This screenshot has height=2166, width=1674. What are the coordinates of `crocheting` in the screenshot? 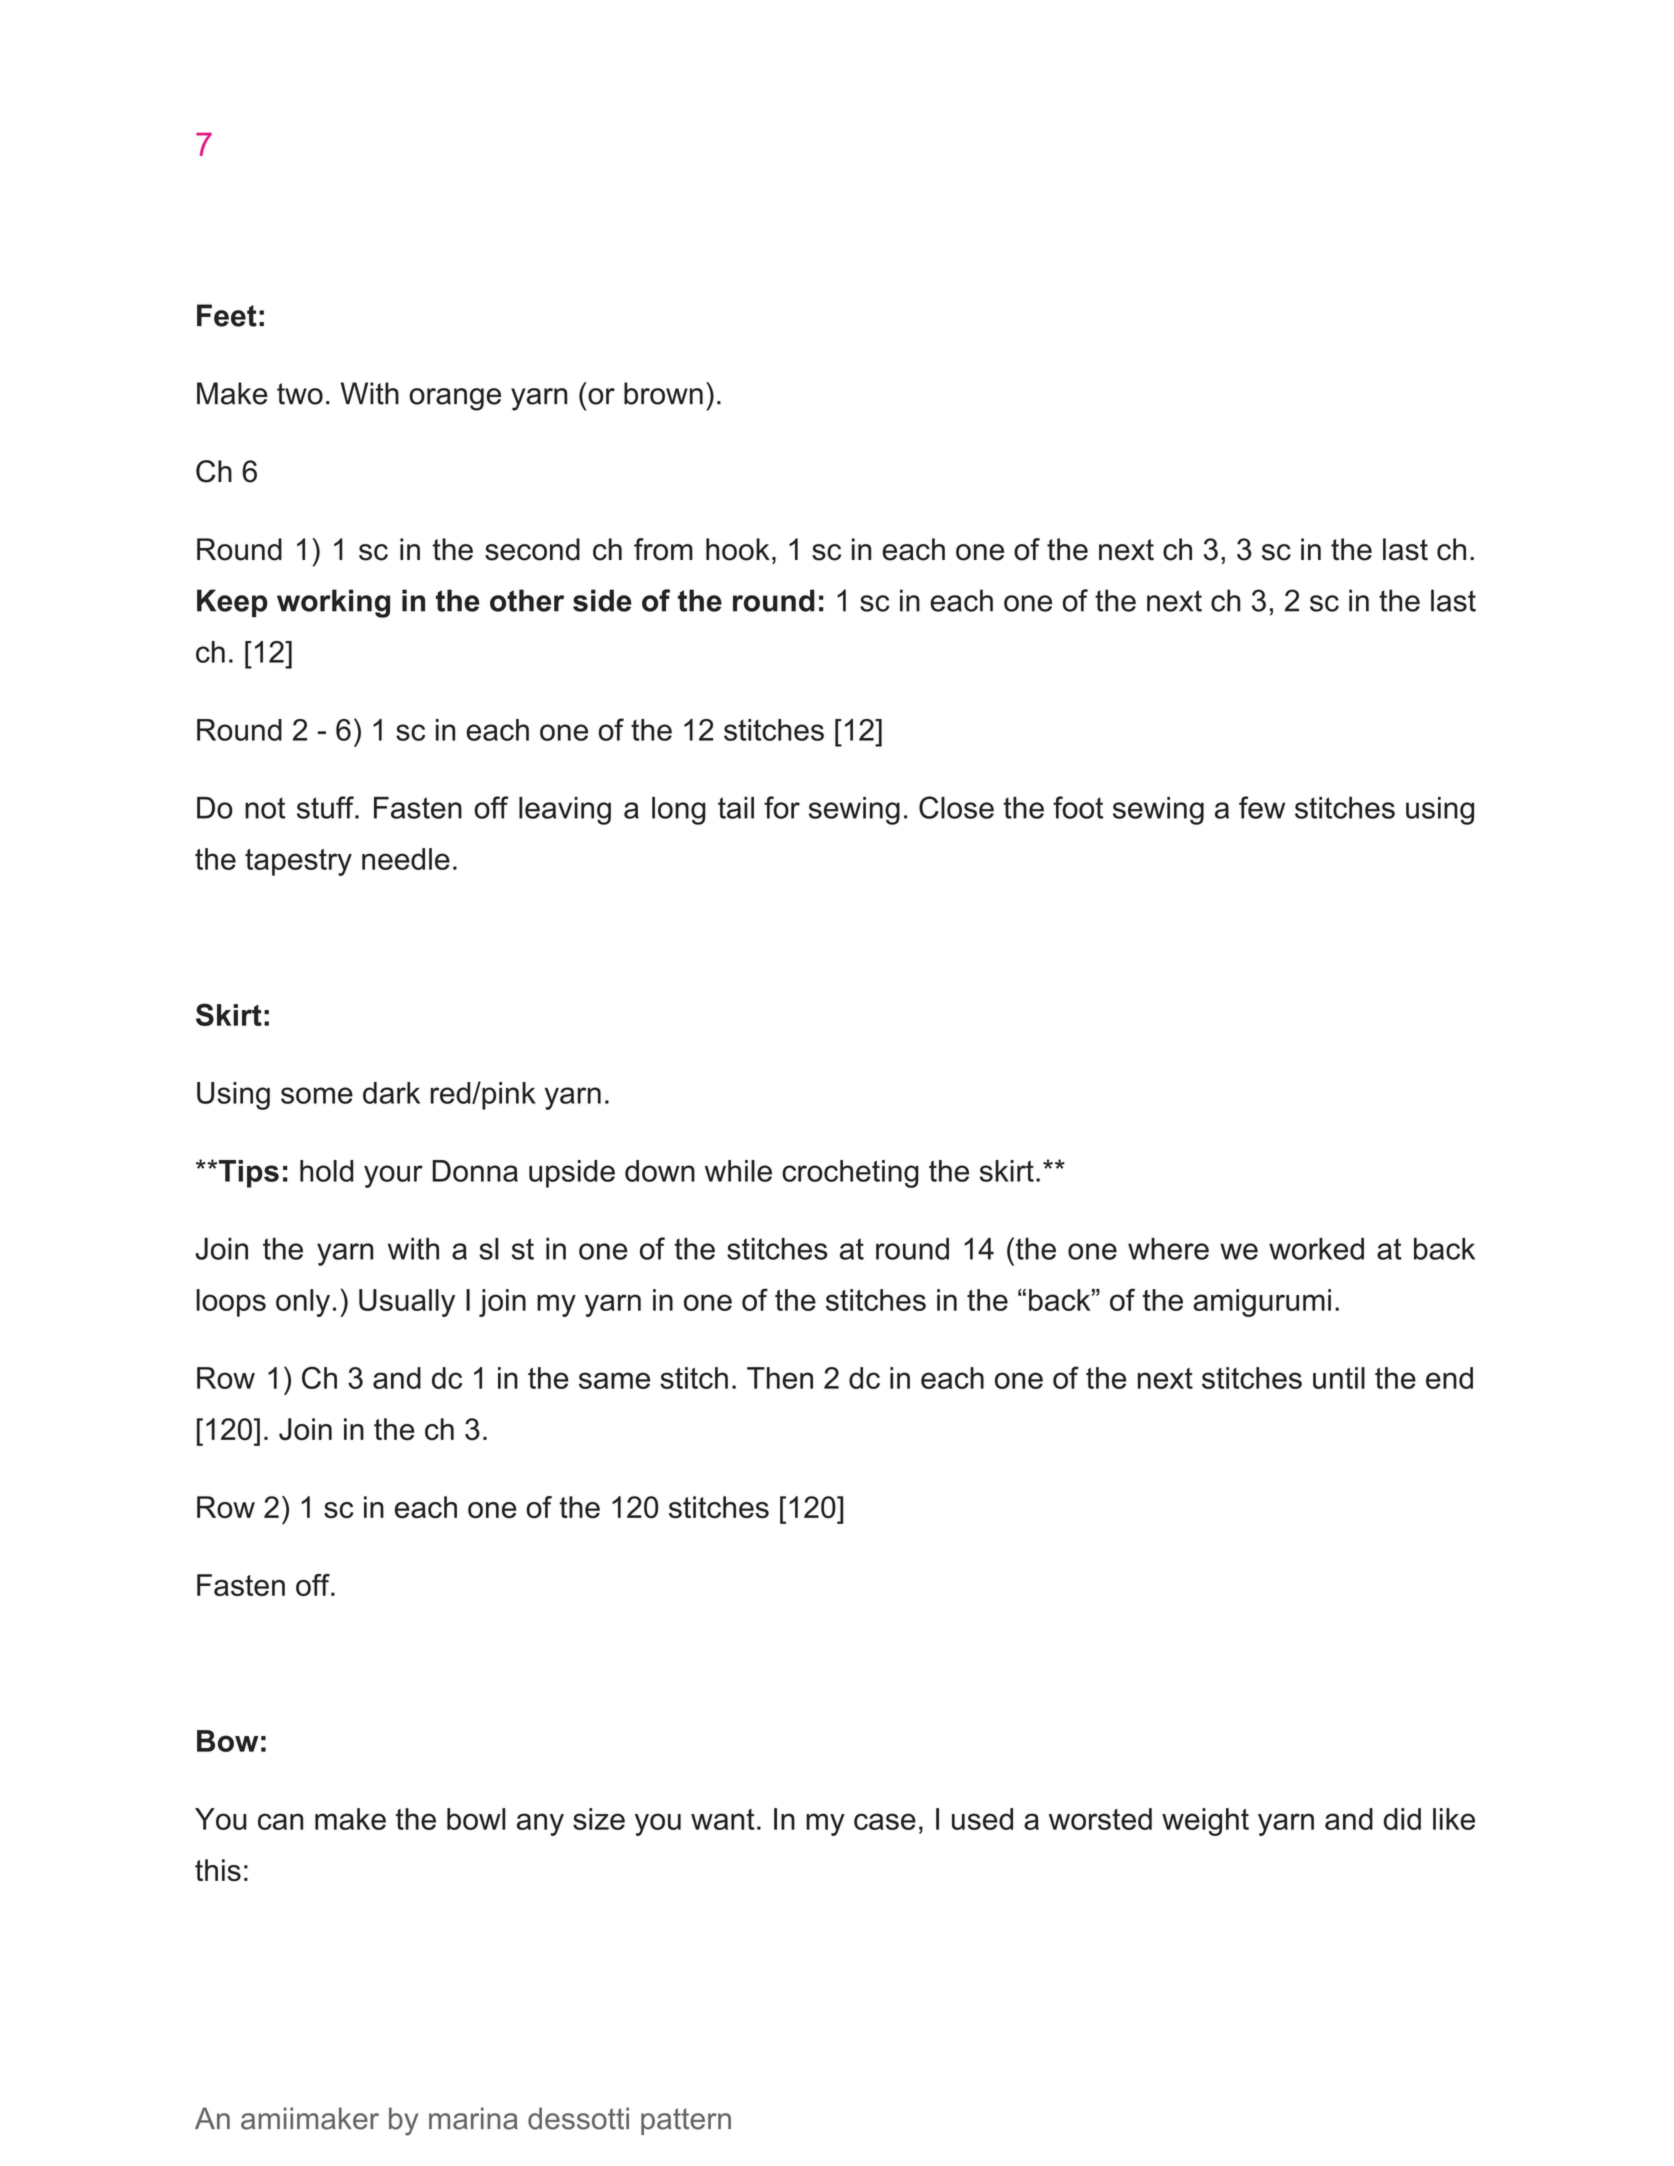 It's located at (850, 1174).
